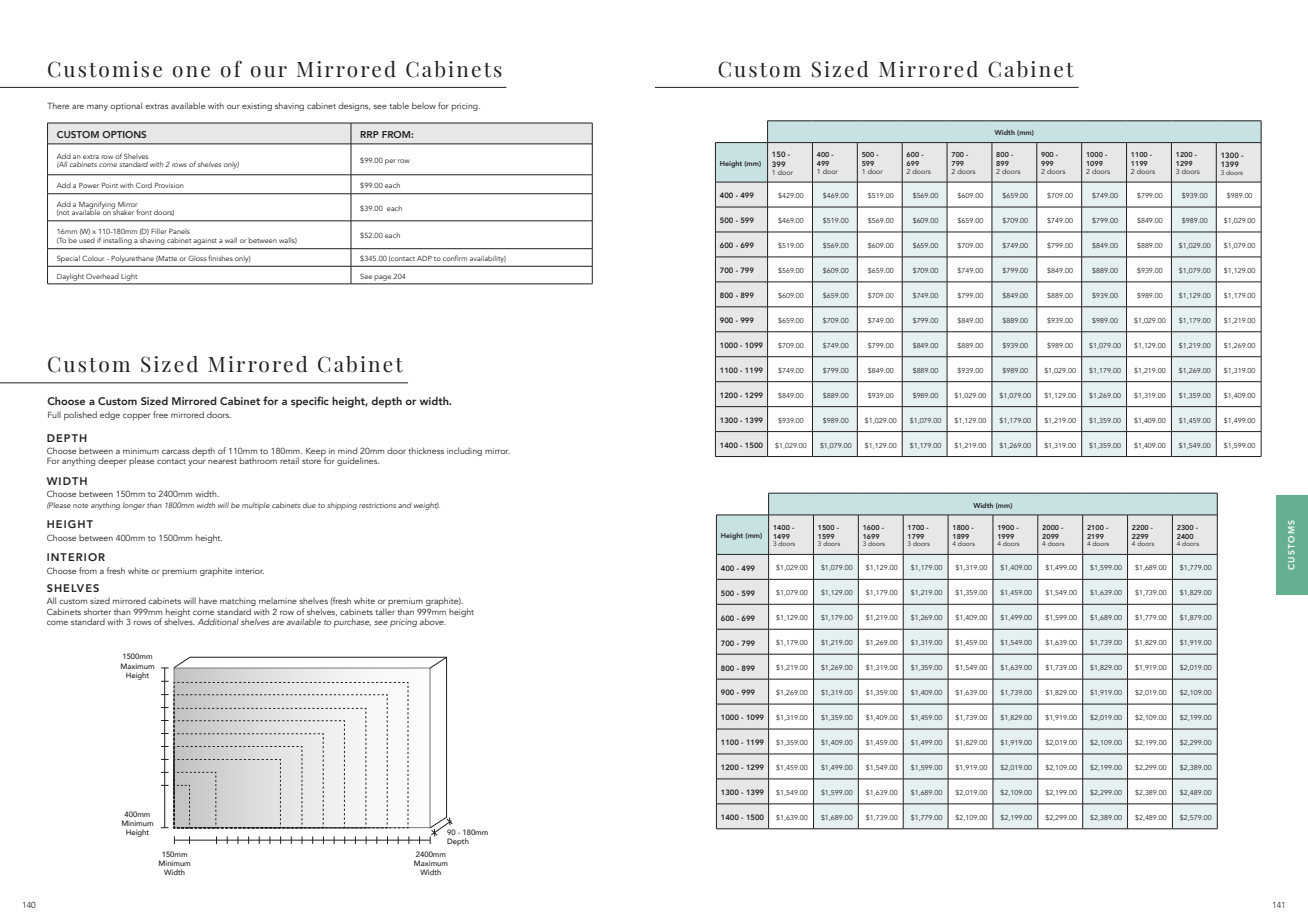 The image size is (1308, 924). I want to click on Overhead, so click(102, 276).
